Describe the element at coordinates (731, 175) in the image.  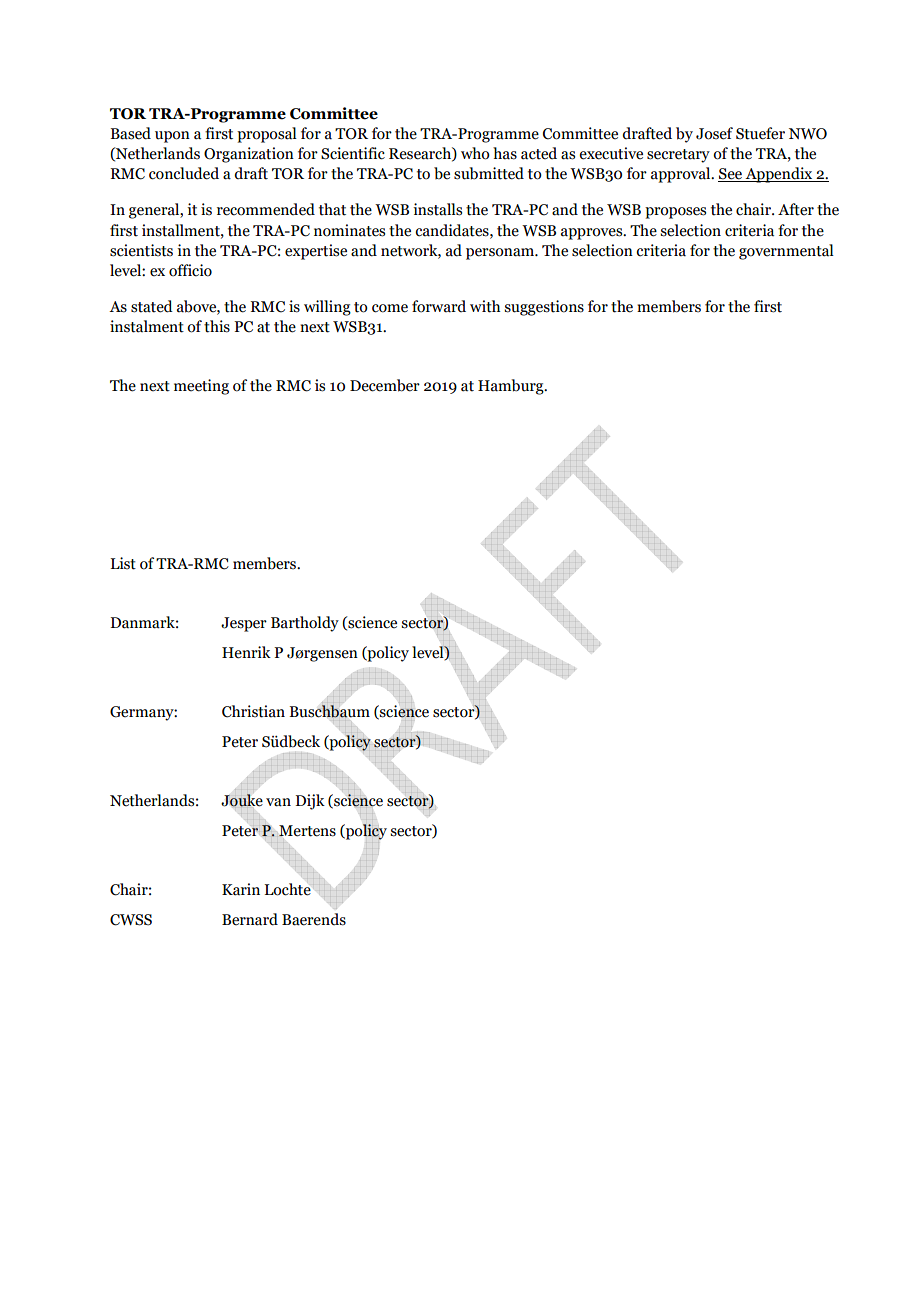
I see `See` at that location.
